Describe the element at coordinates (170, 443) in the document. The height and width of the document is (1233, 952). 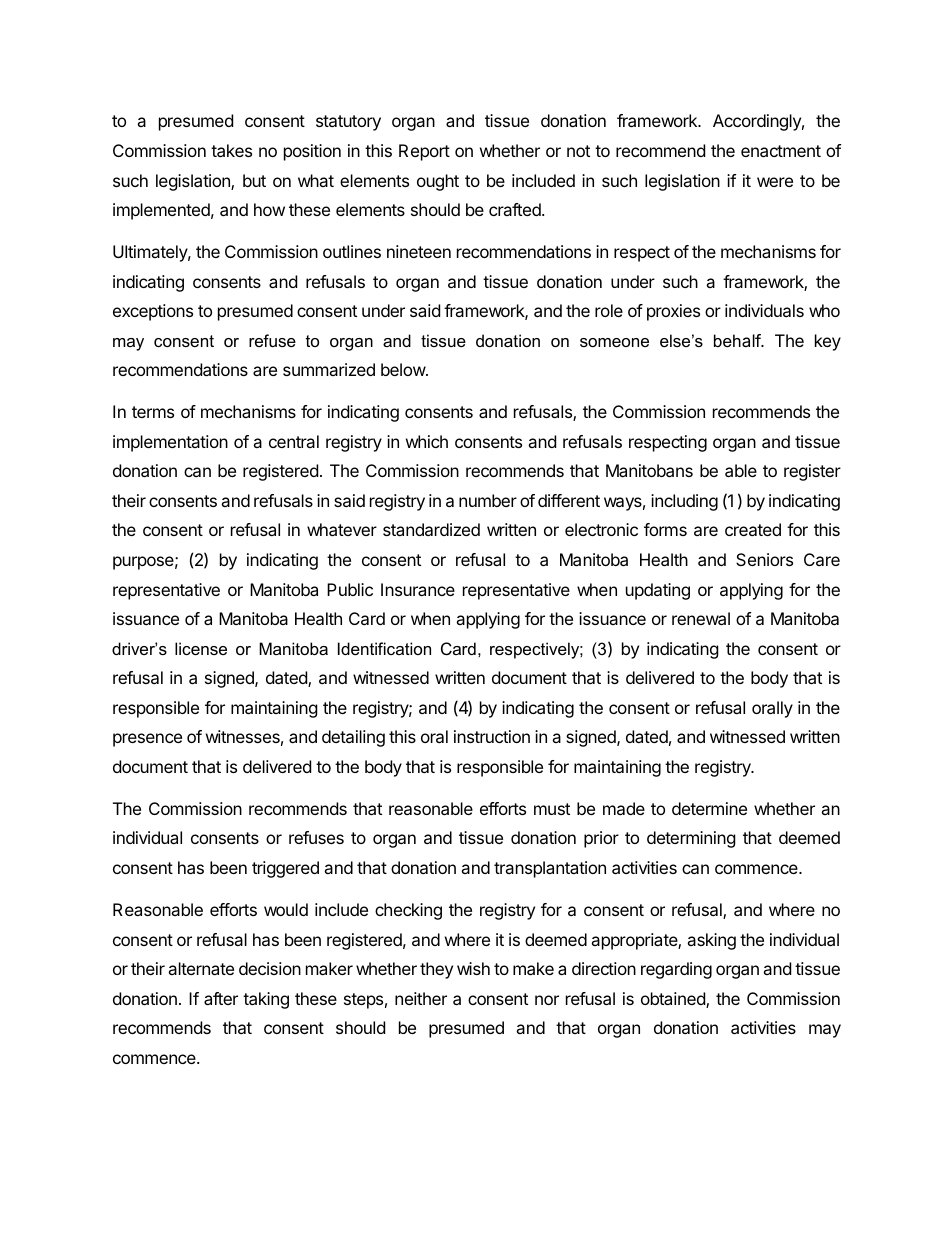
I see `implementation` at that location.
